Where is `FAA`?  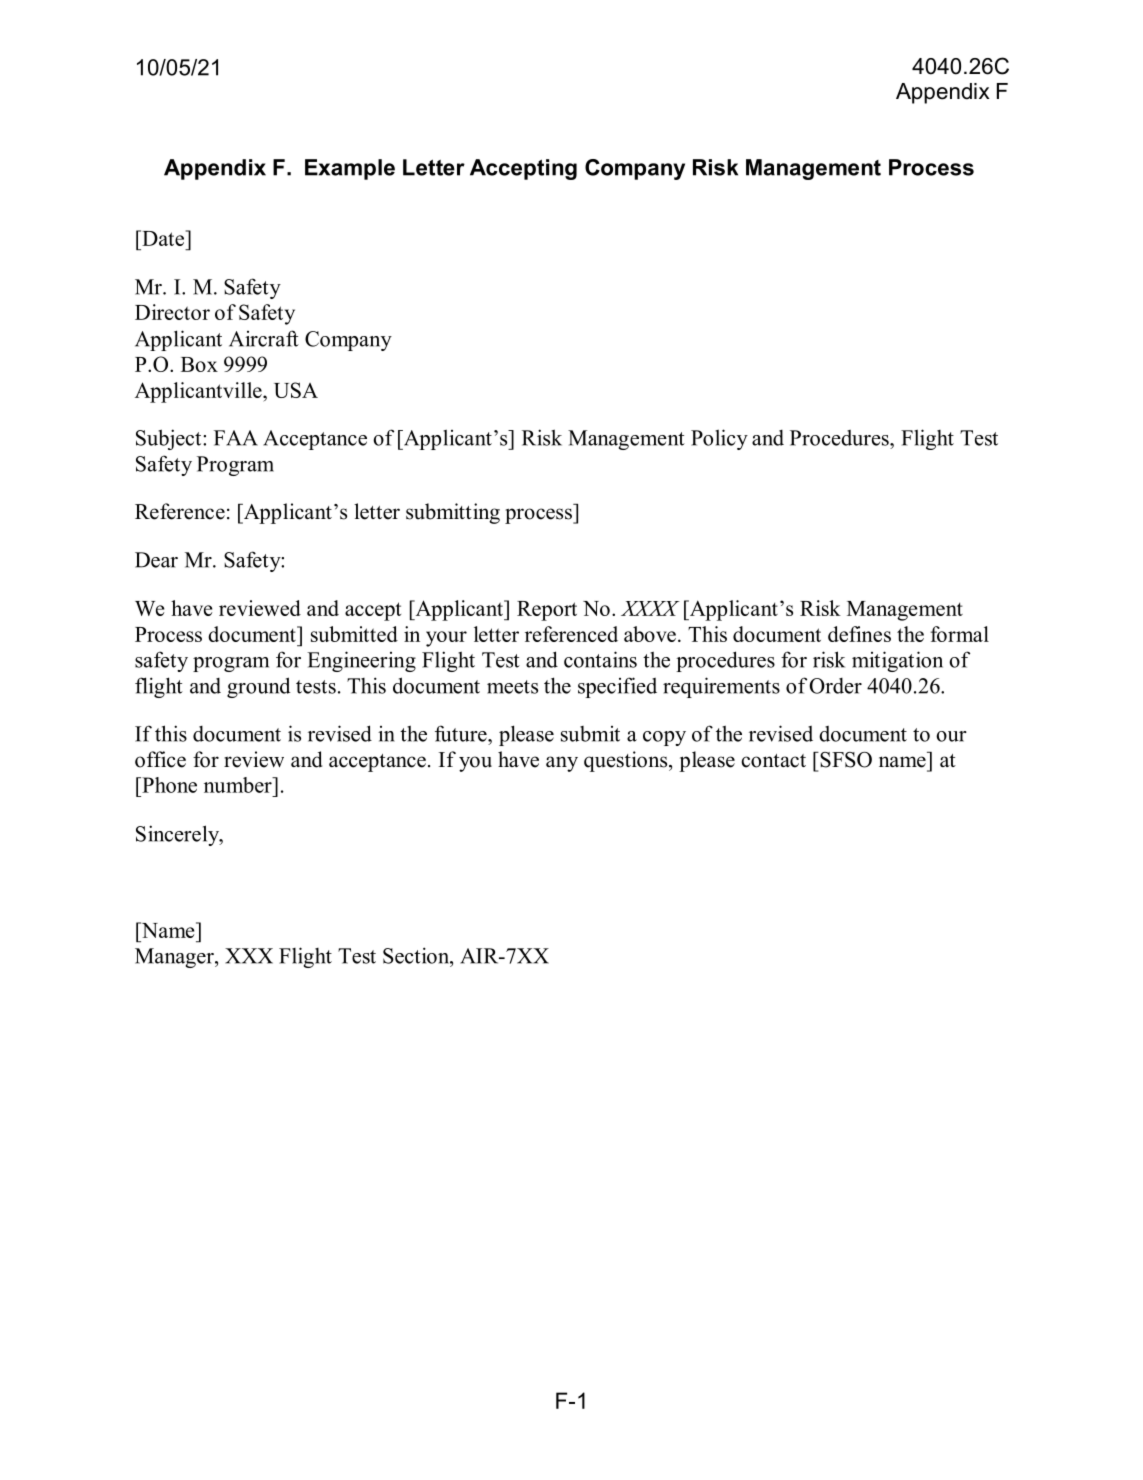 FAA is located at coordinates (236, 438).
